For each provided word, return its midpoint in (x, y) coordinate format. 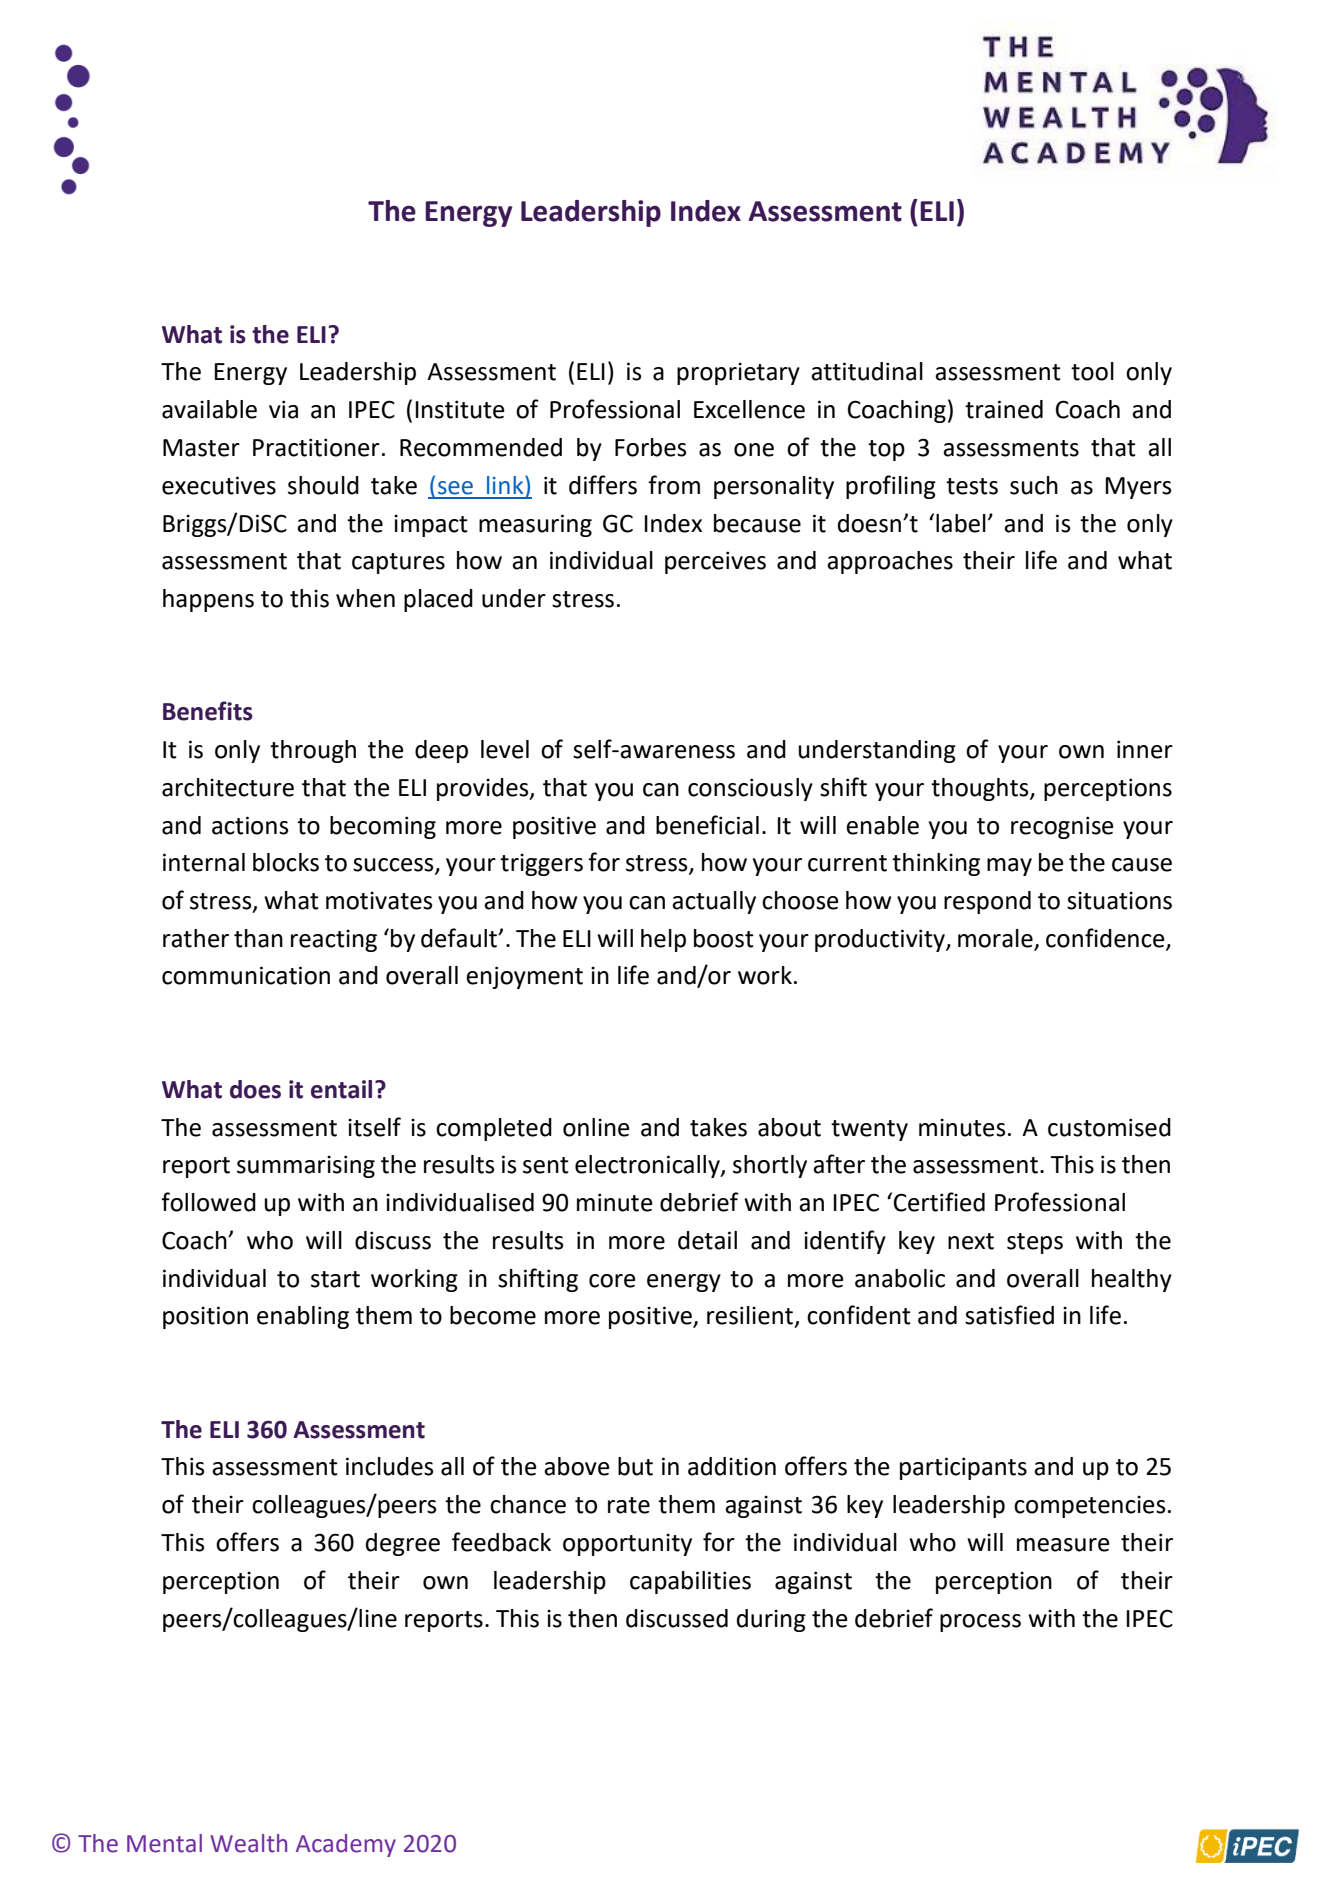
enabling (303, 1317)
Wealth (248, 1843)
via (283, 409)
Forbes (651, 447)
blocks (286, 862)
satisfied (1009, 1315)
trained (1004, 409)
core (612, 1281)
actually (714, 902)
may (1009, 867)
